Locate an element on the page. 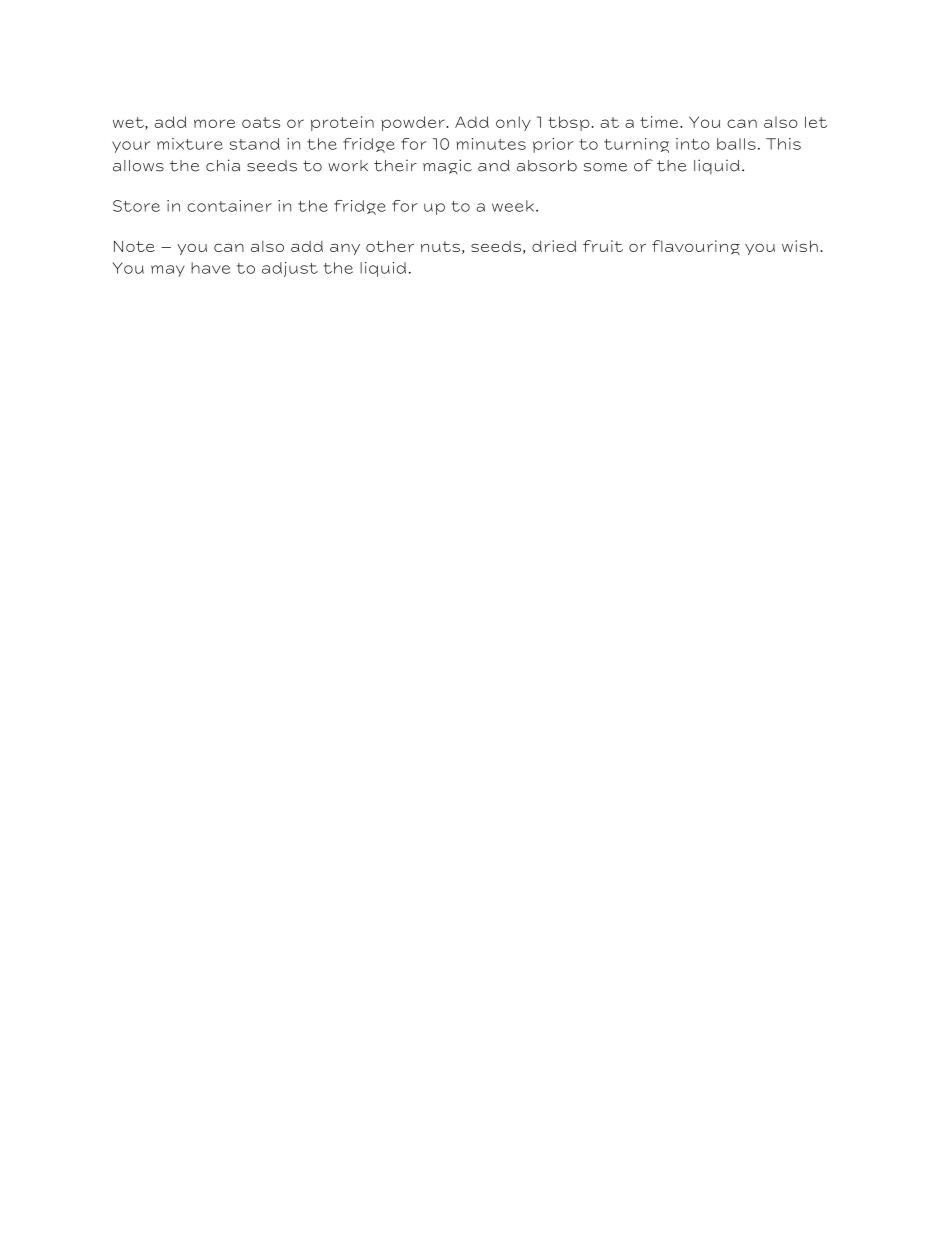 This image has width=952, height=1233. week is located at coordinates (513, 206).
